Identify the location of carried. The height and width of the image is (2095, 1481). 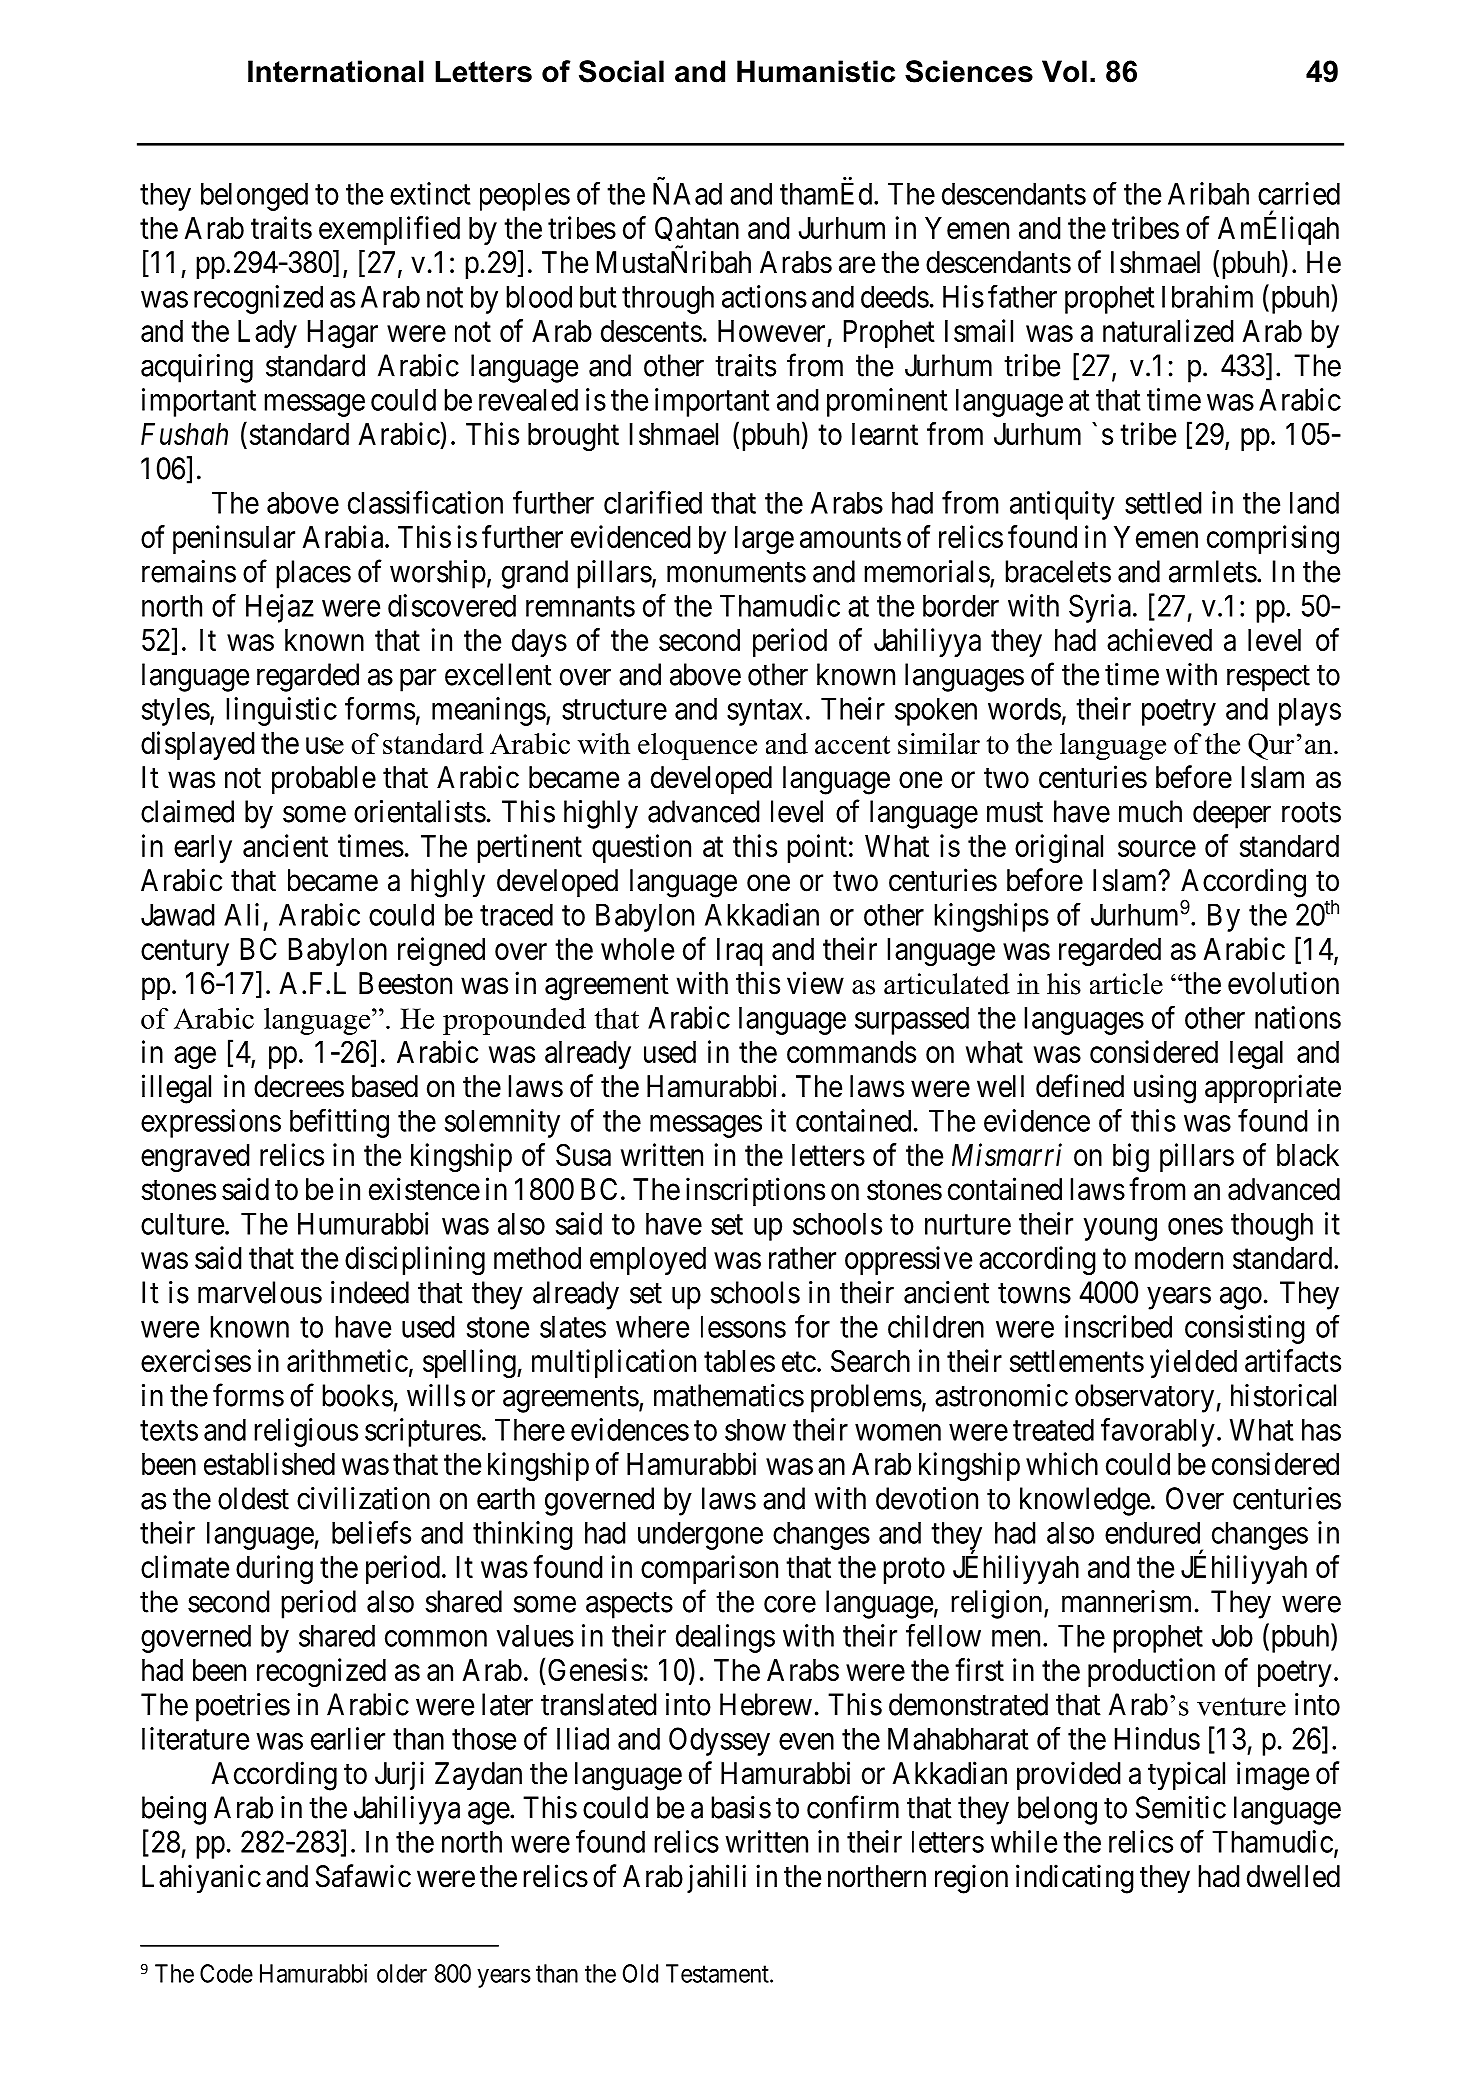
(1299, 193).
